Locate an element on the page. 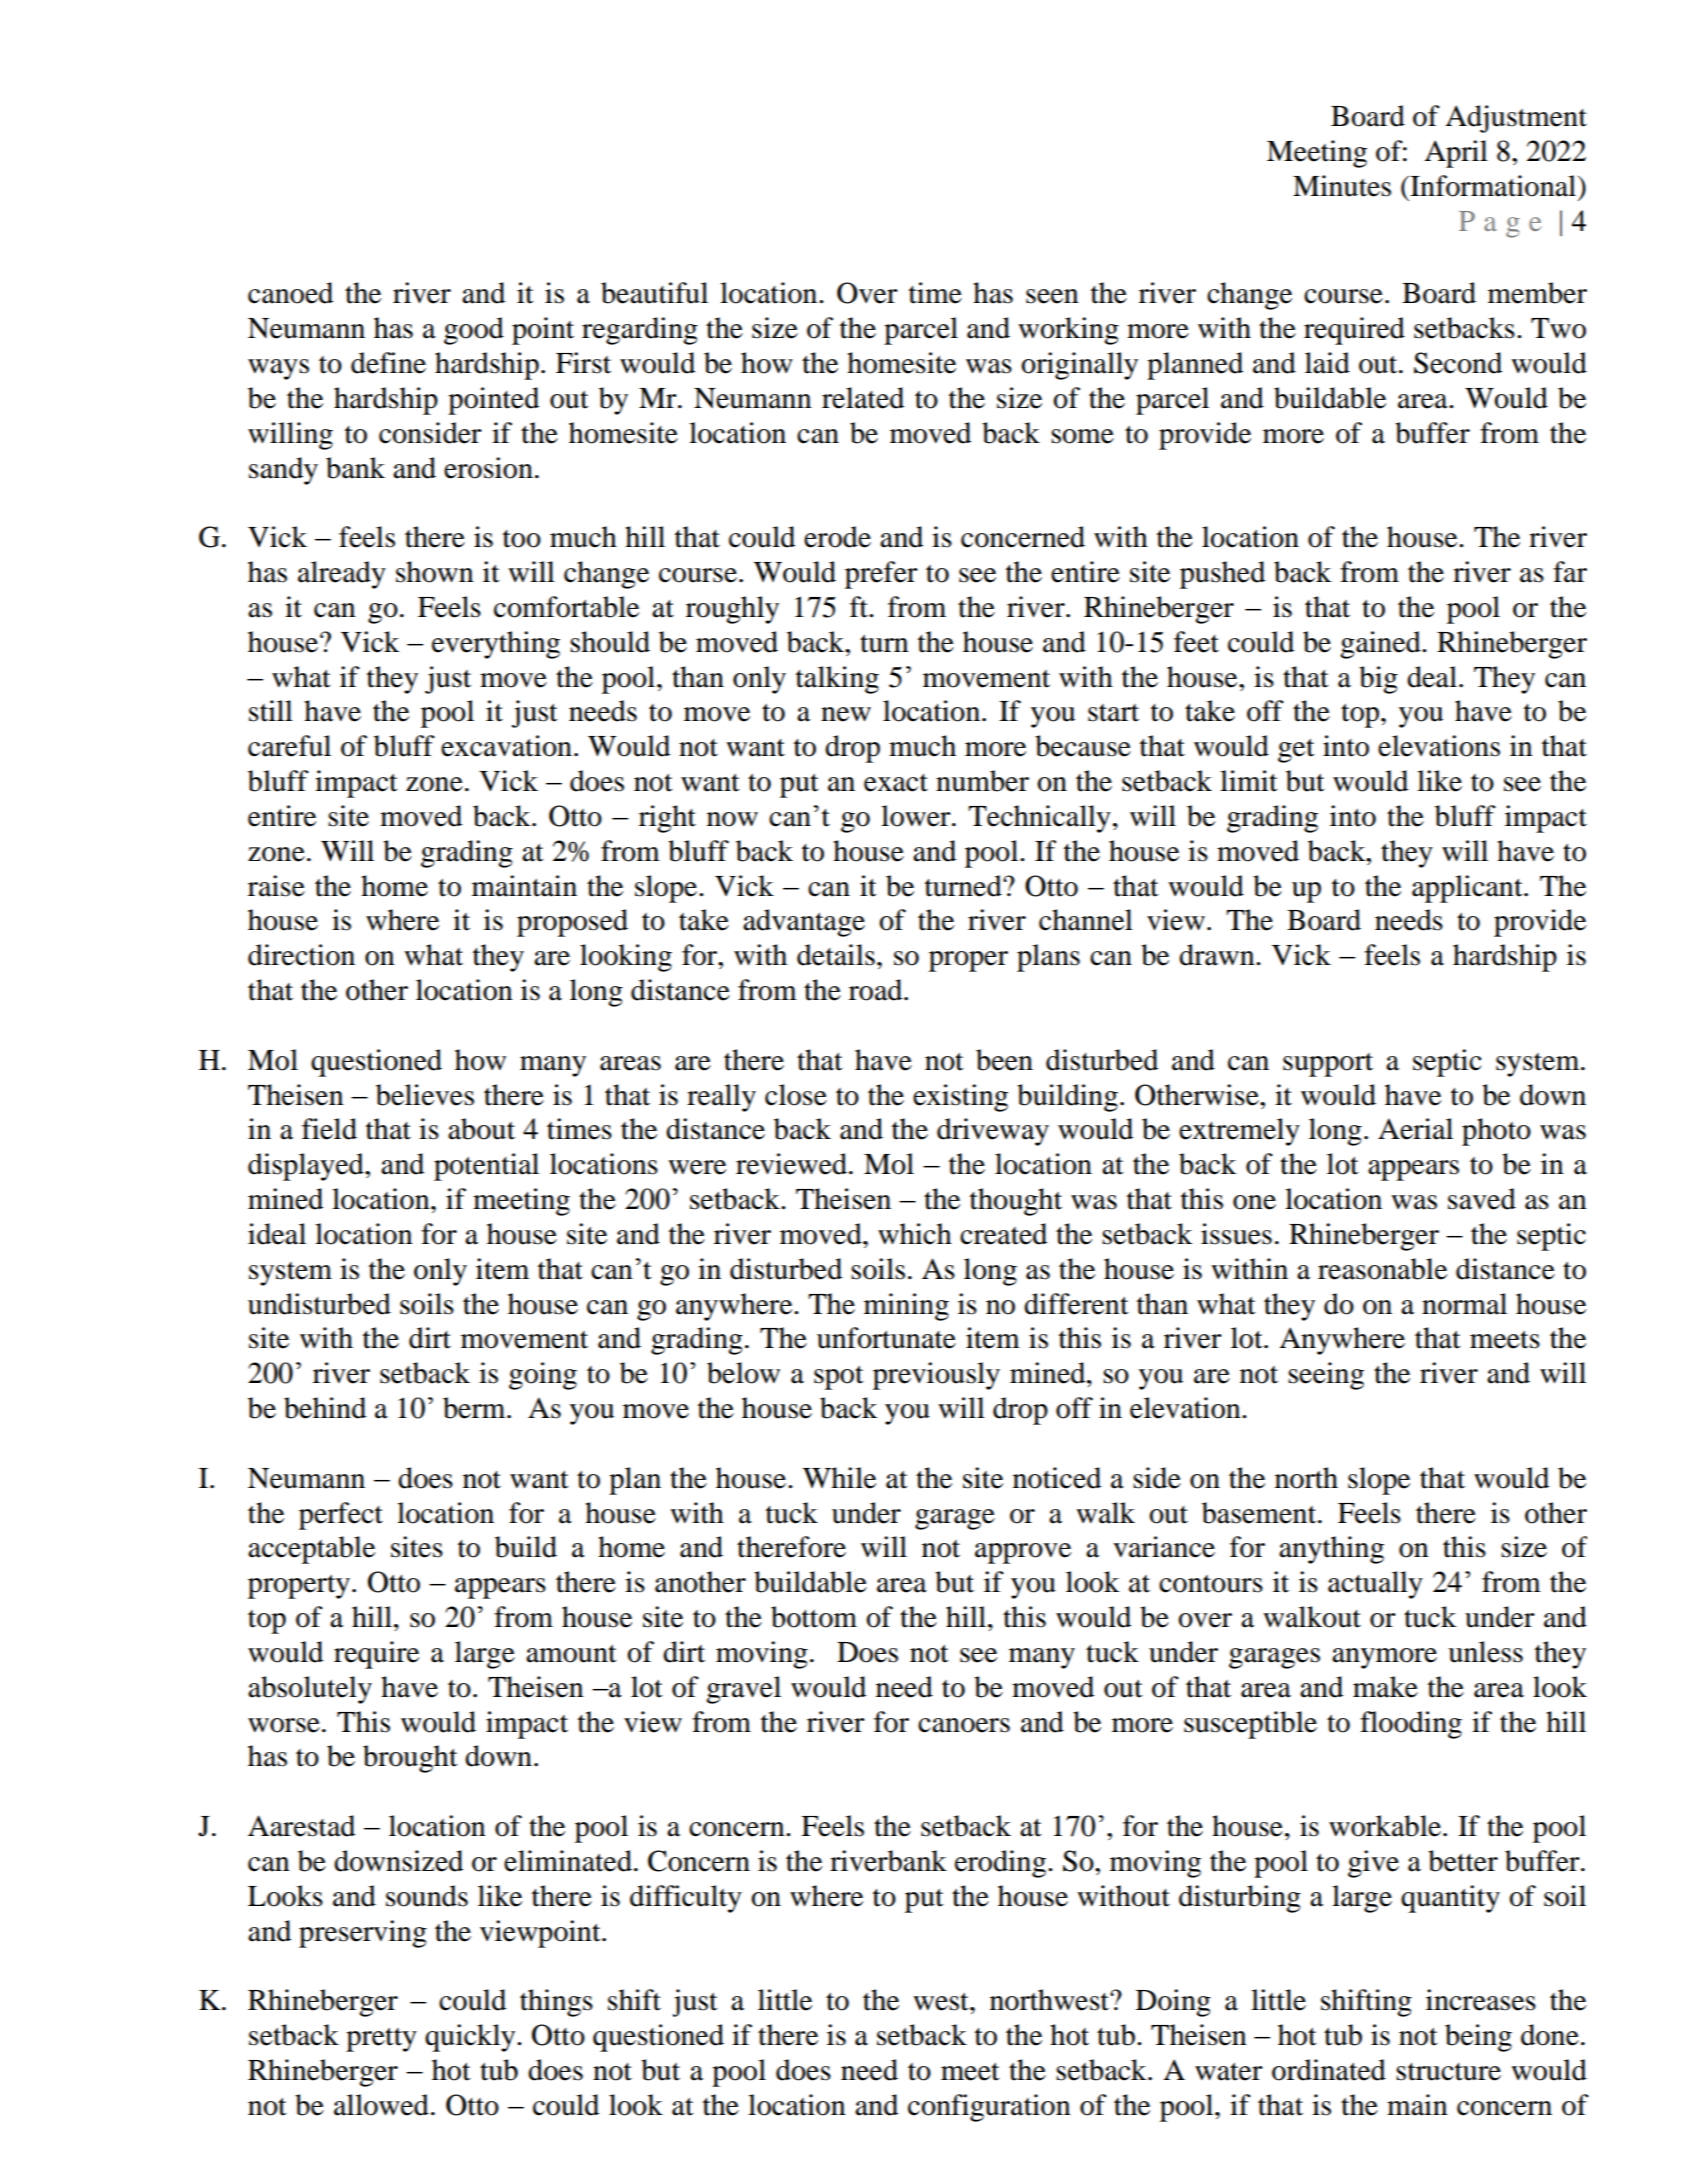  Aerial is located at coordinates (1415, 1129).
